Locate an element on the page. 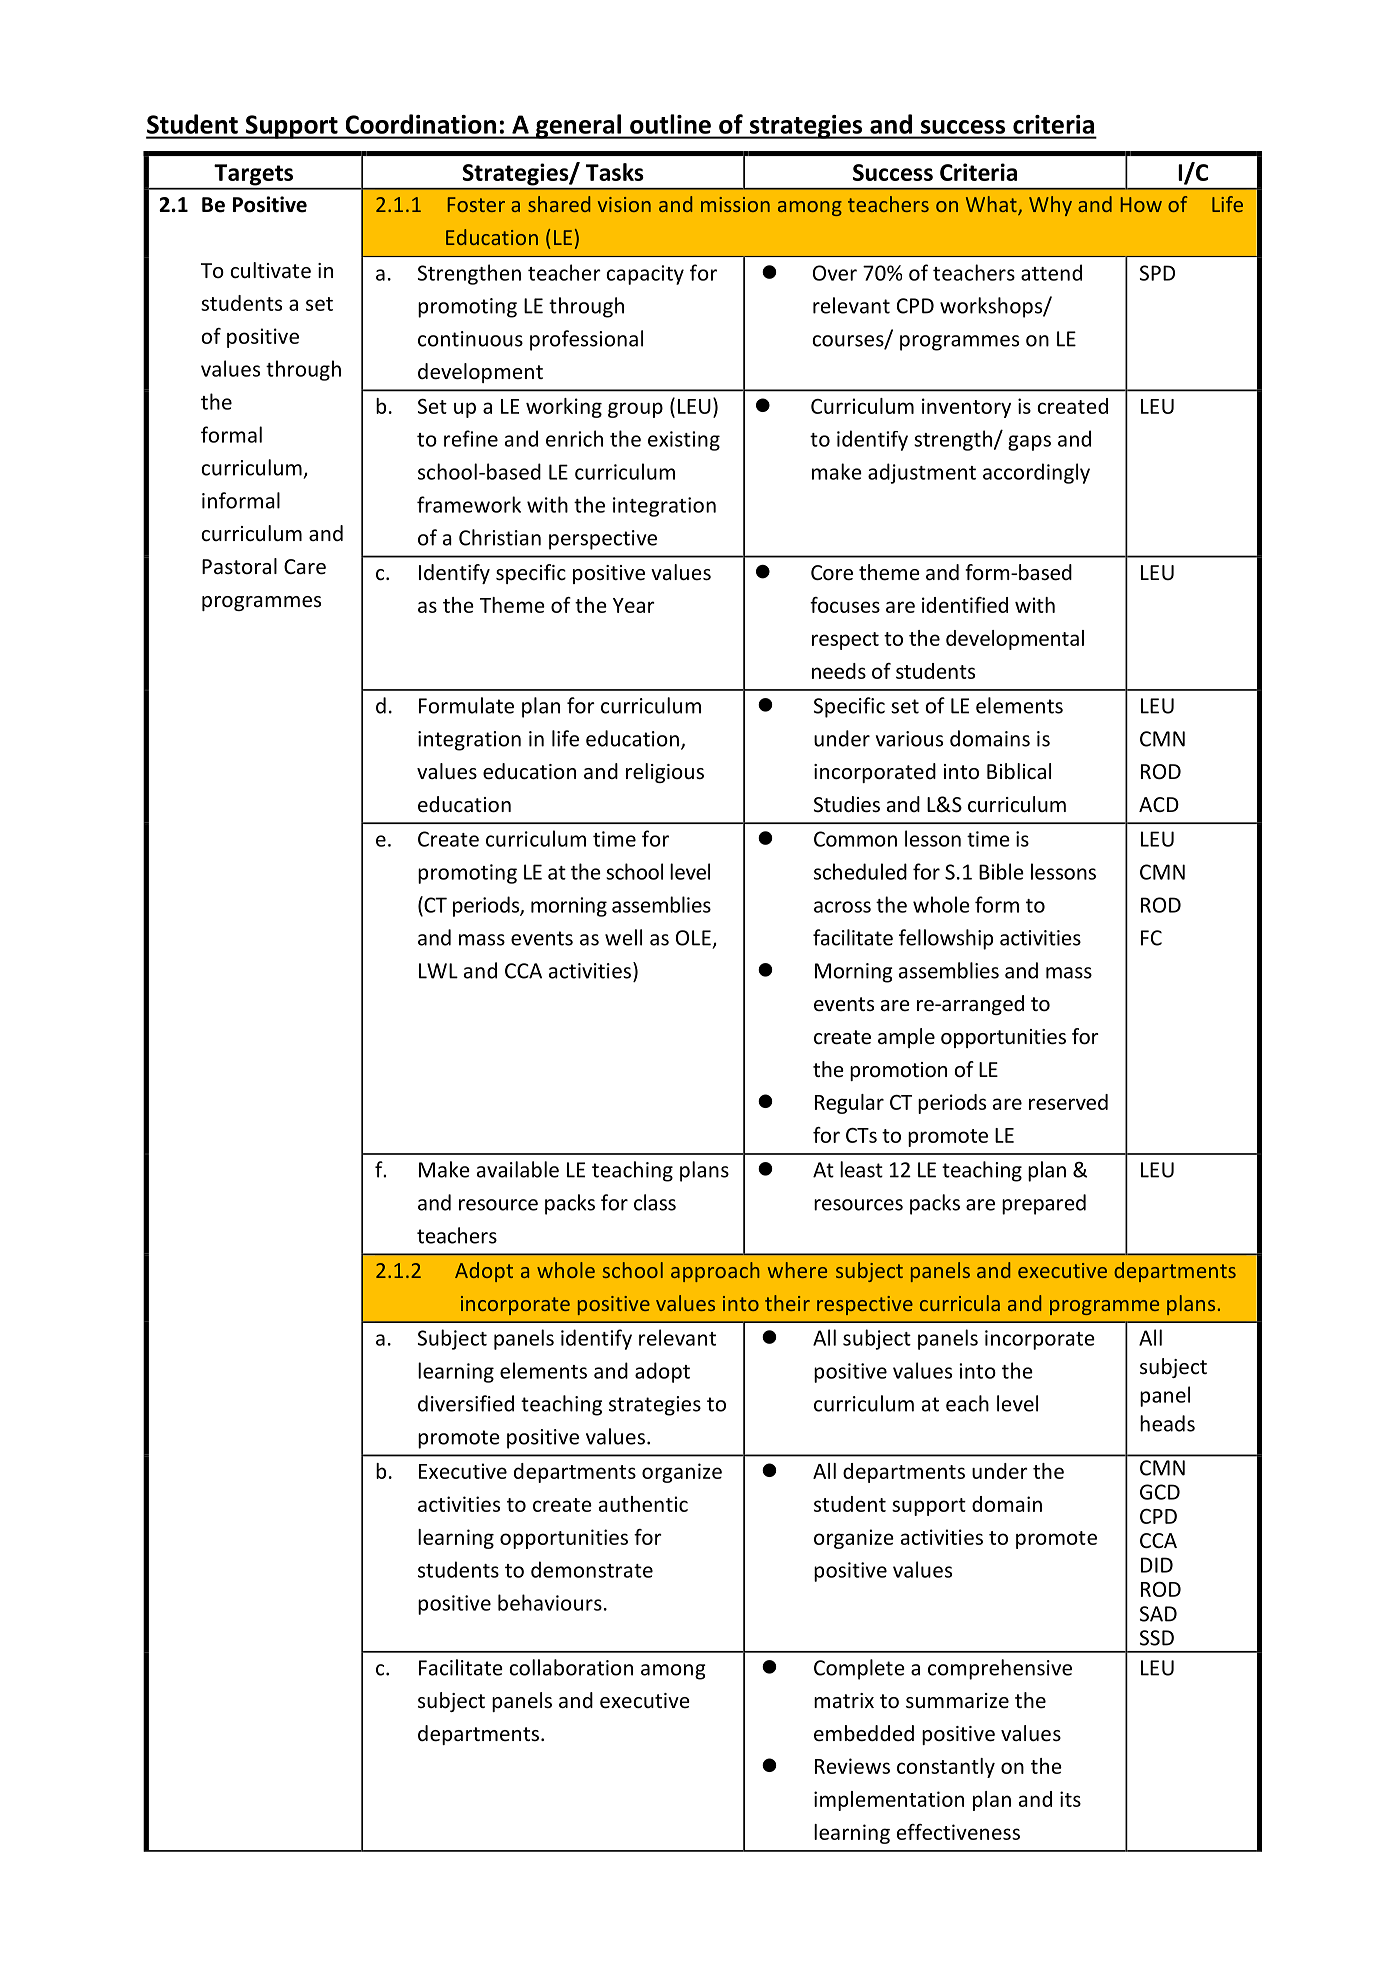 This page has height=1973, width=1395. religious is located at coordinates (665, 773).
